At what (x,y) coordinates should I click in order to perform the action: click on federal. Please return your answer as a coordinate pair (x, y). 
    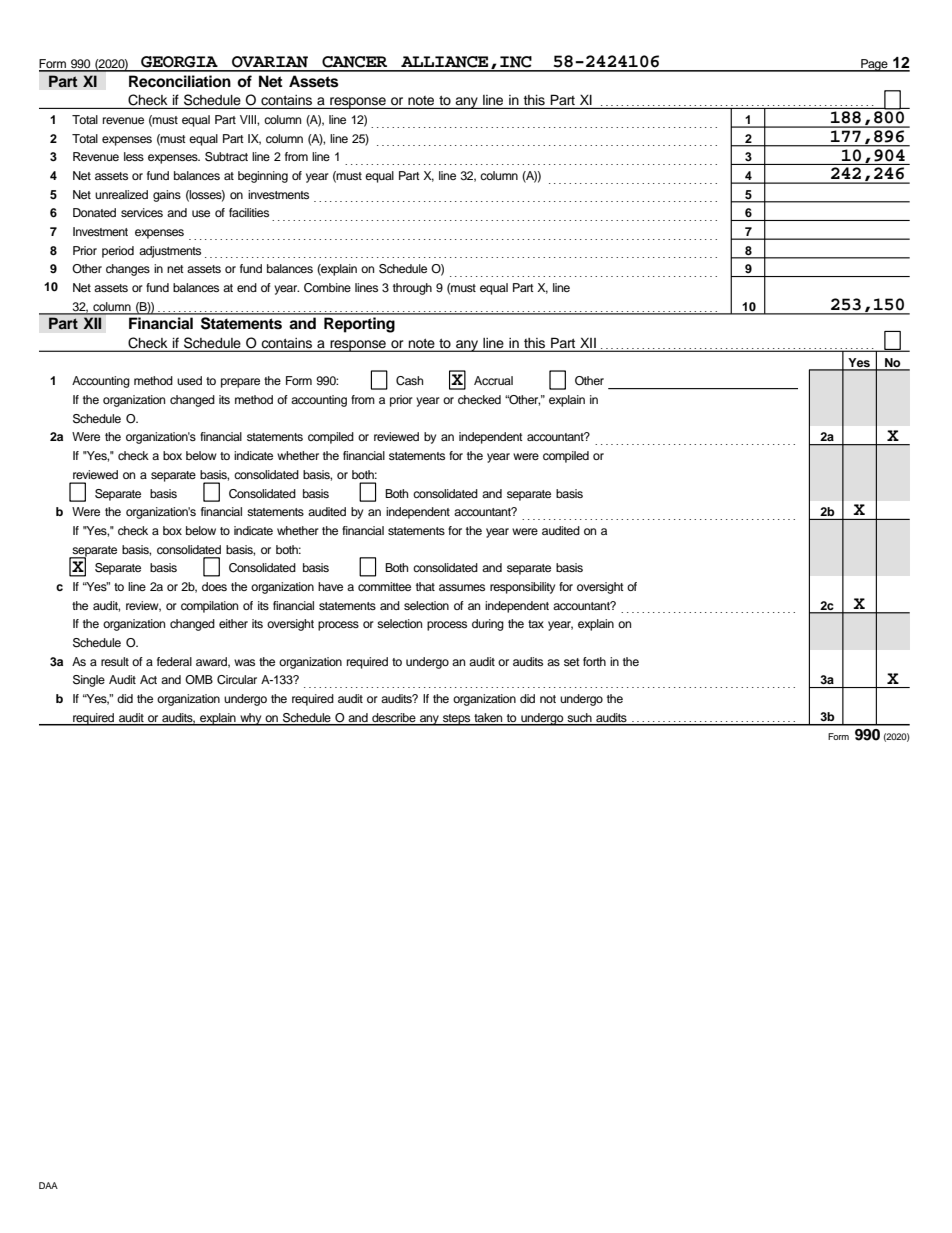
    Looking at the image, I should click on (174, 661).
